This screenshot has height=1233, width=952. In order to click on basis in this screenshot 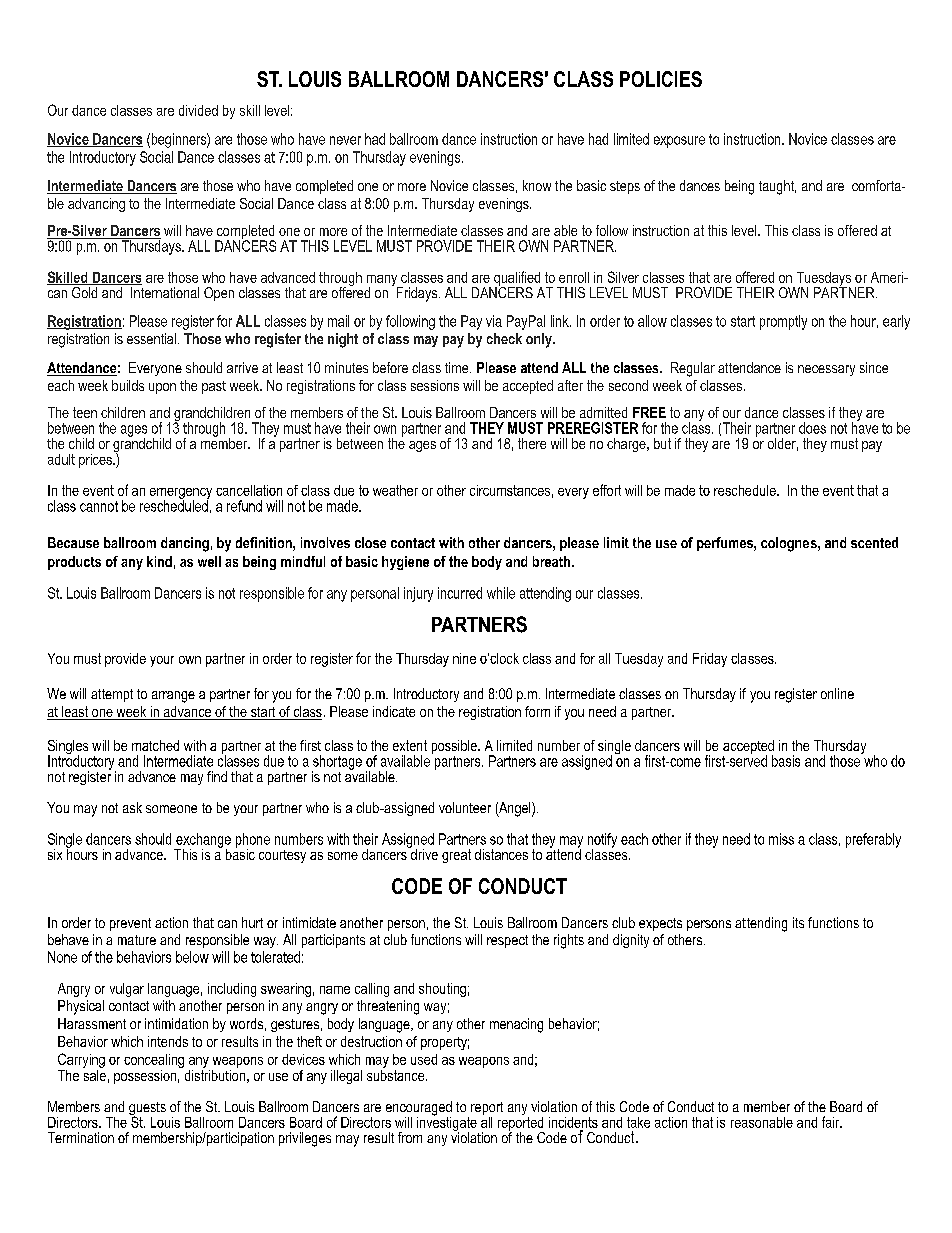, I will do `click(786, 761)`.
